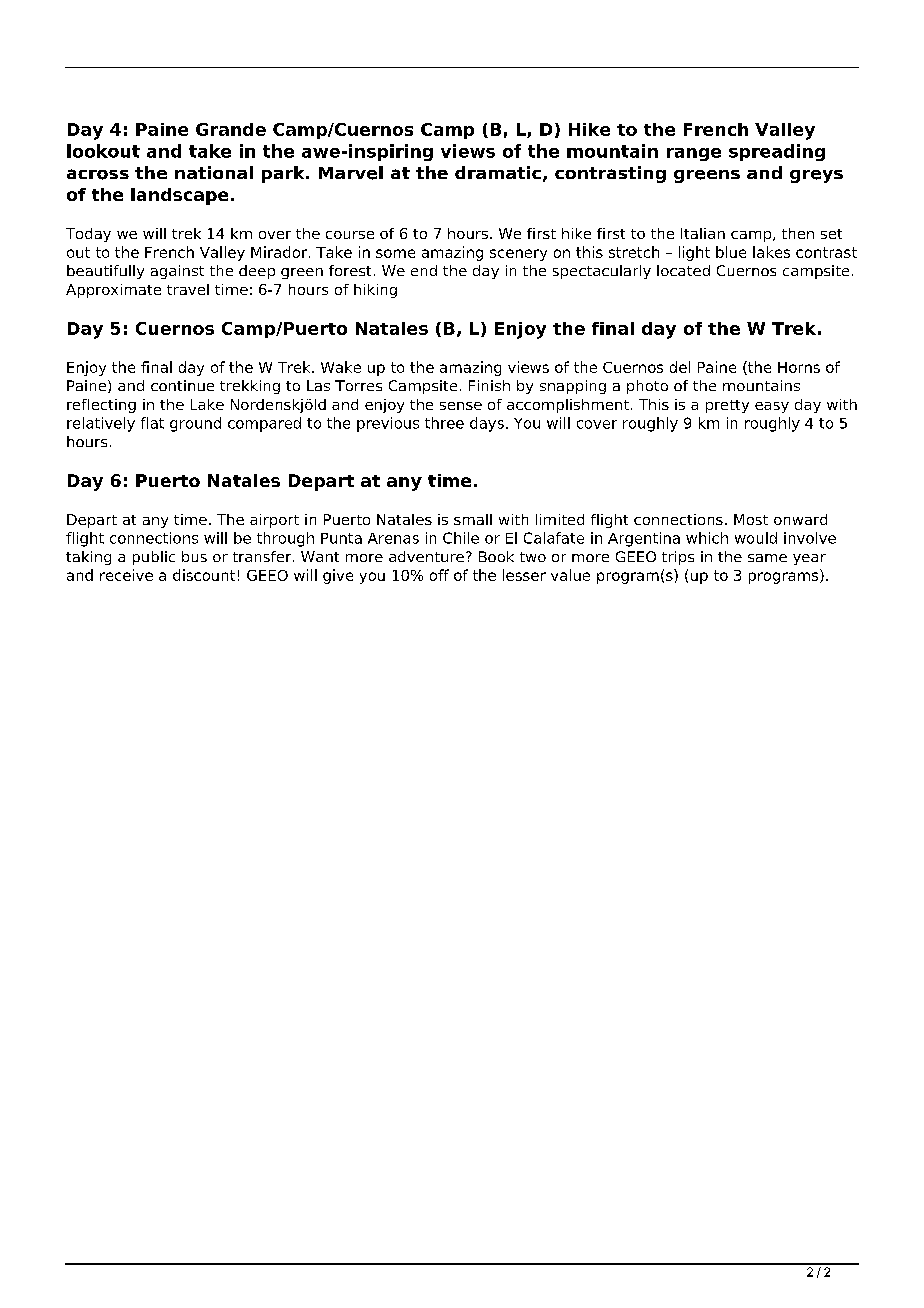 The width and height of the screenshot is (924, 1308). Describe the element at coordinates (231, 129) in the screenshot. I see `Grande` at that location.
